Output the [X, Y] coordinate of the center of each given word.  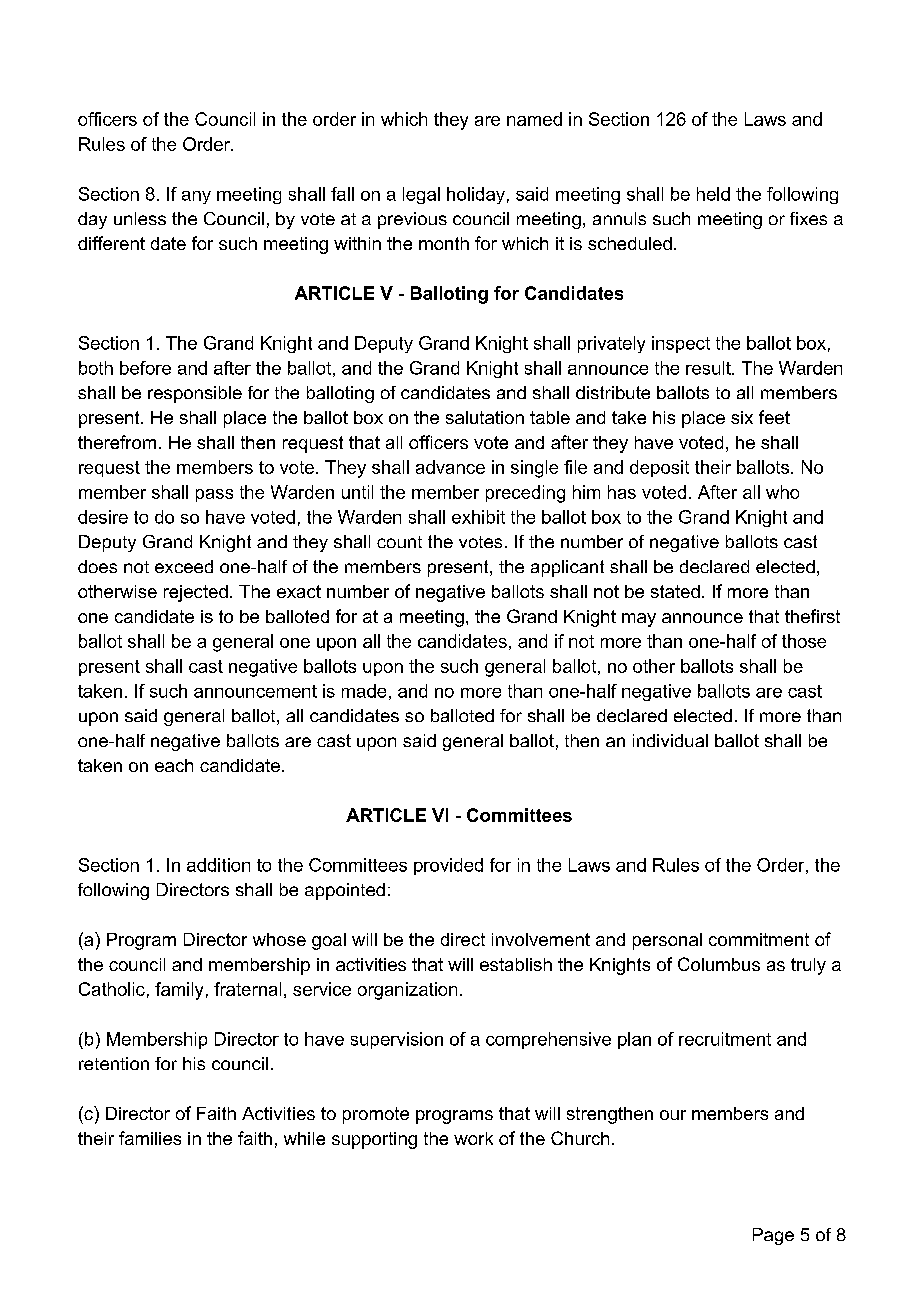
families [150, 1138]
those [804, 641]
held [713, 194]
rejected [196, 593]
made [364, 691]
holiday [476, 195]
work [473, 1138]
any [196, 197]
